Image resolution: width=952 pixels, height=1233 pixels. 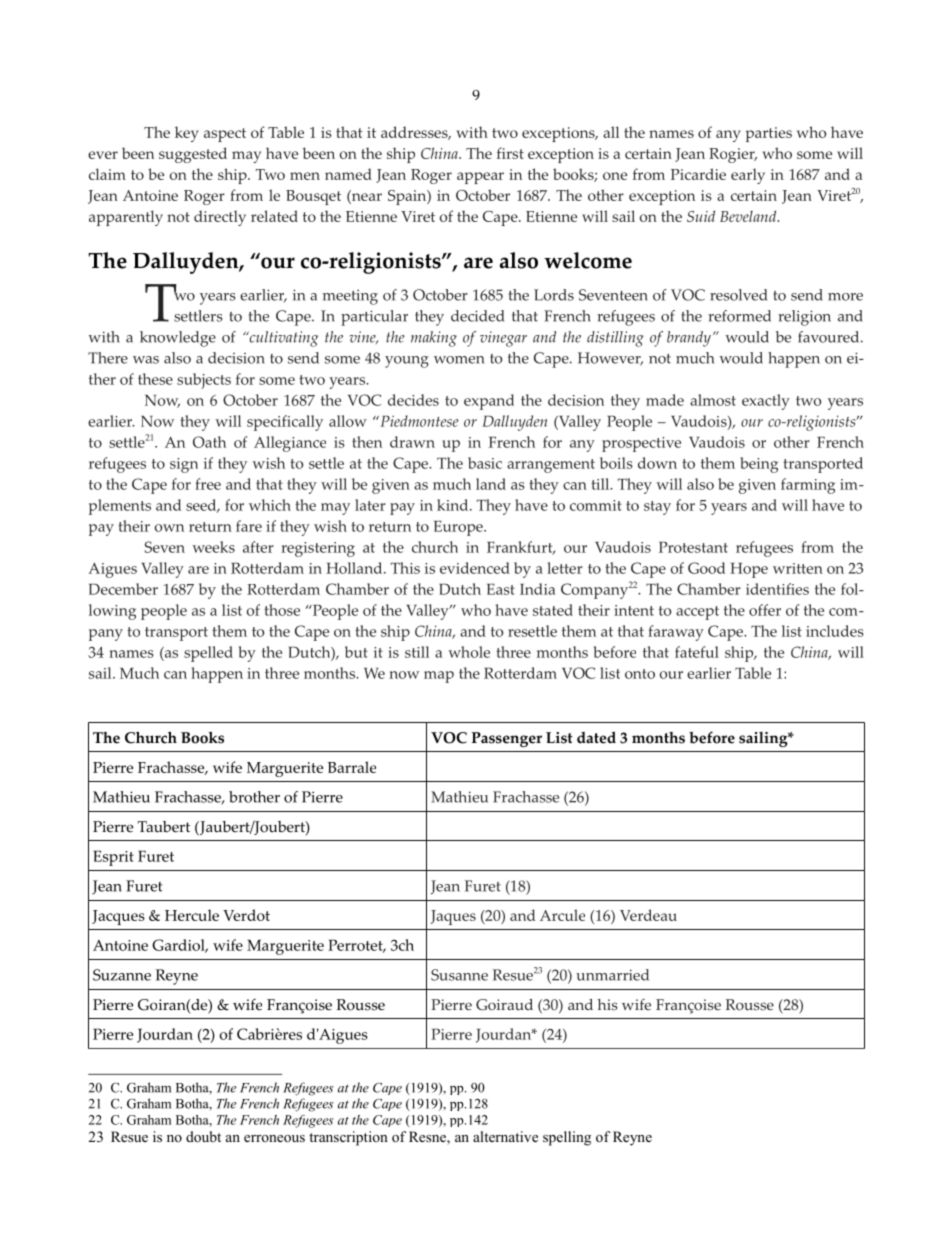 I want to click on early, so click(x=748, y=176).
